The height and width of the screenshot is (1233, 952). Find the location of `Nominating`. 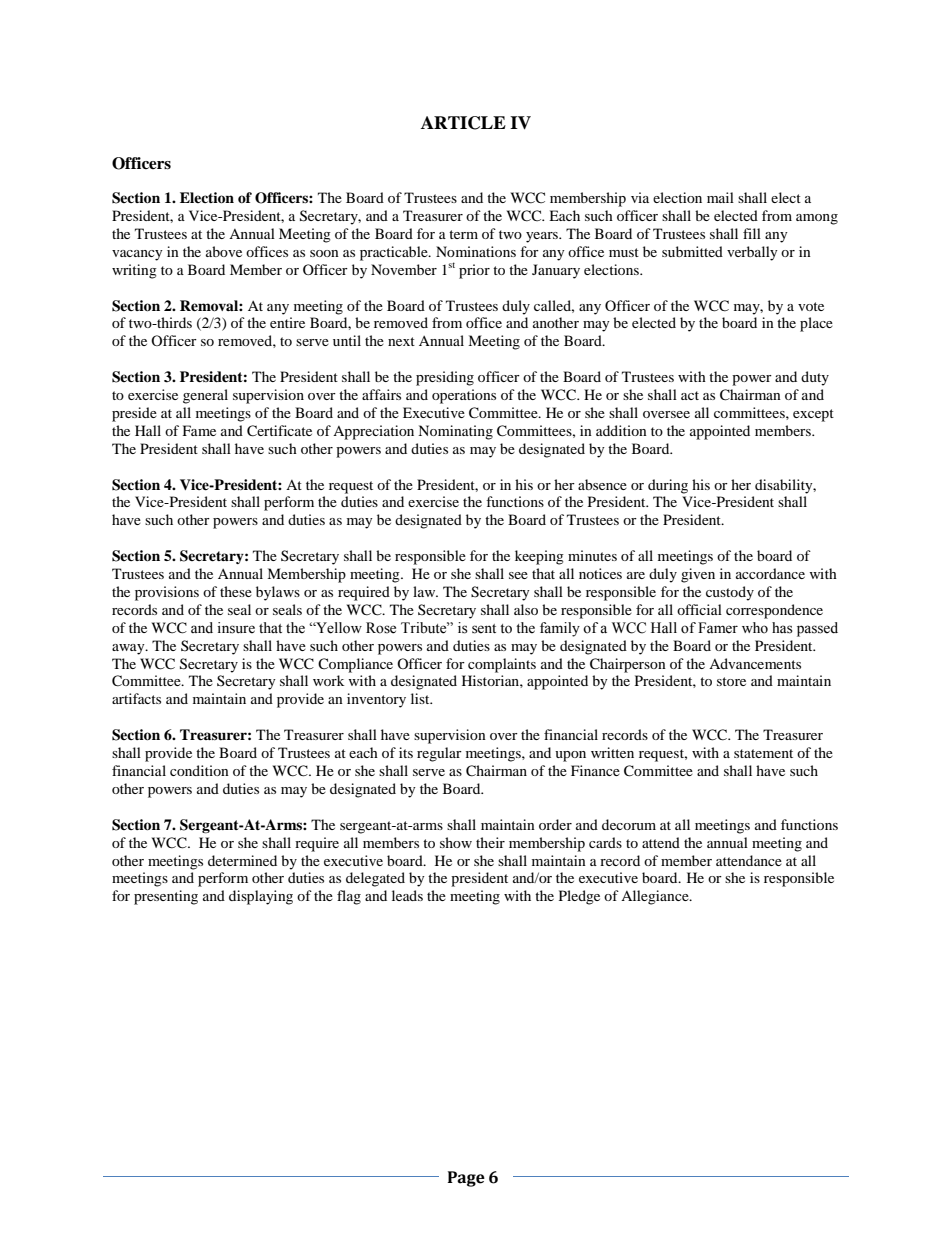

Nominating is located at coordinates (455, 432).
